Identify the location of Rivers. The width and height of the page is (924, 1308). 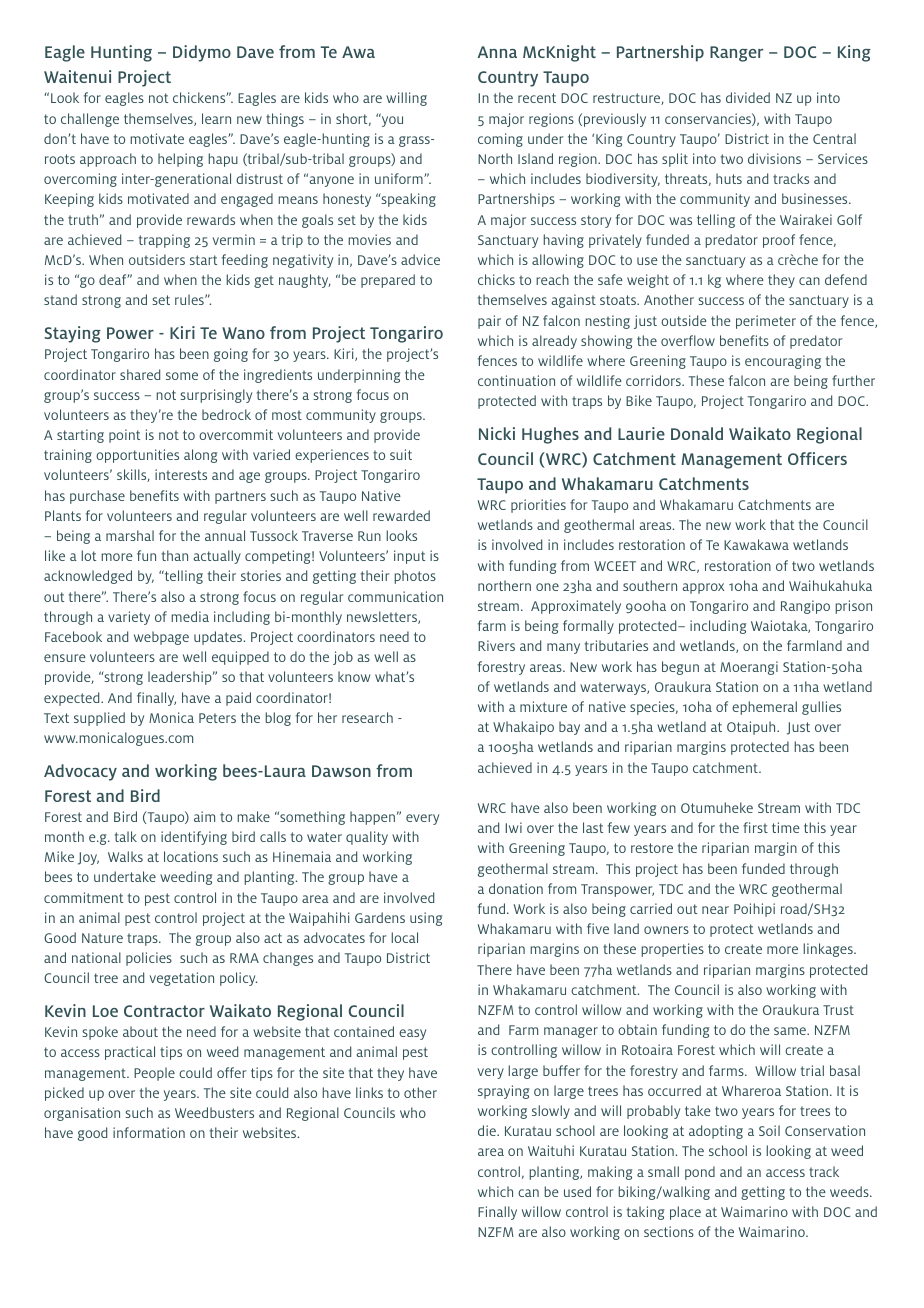
(496, 645).
